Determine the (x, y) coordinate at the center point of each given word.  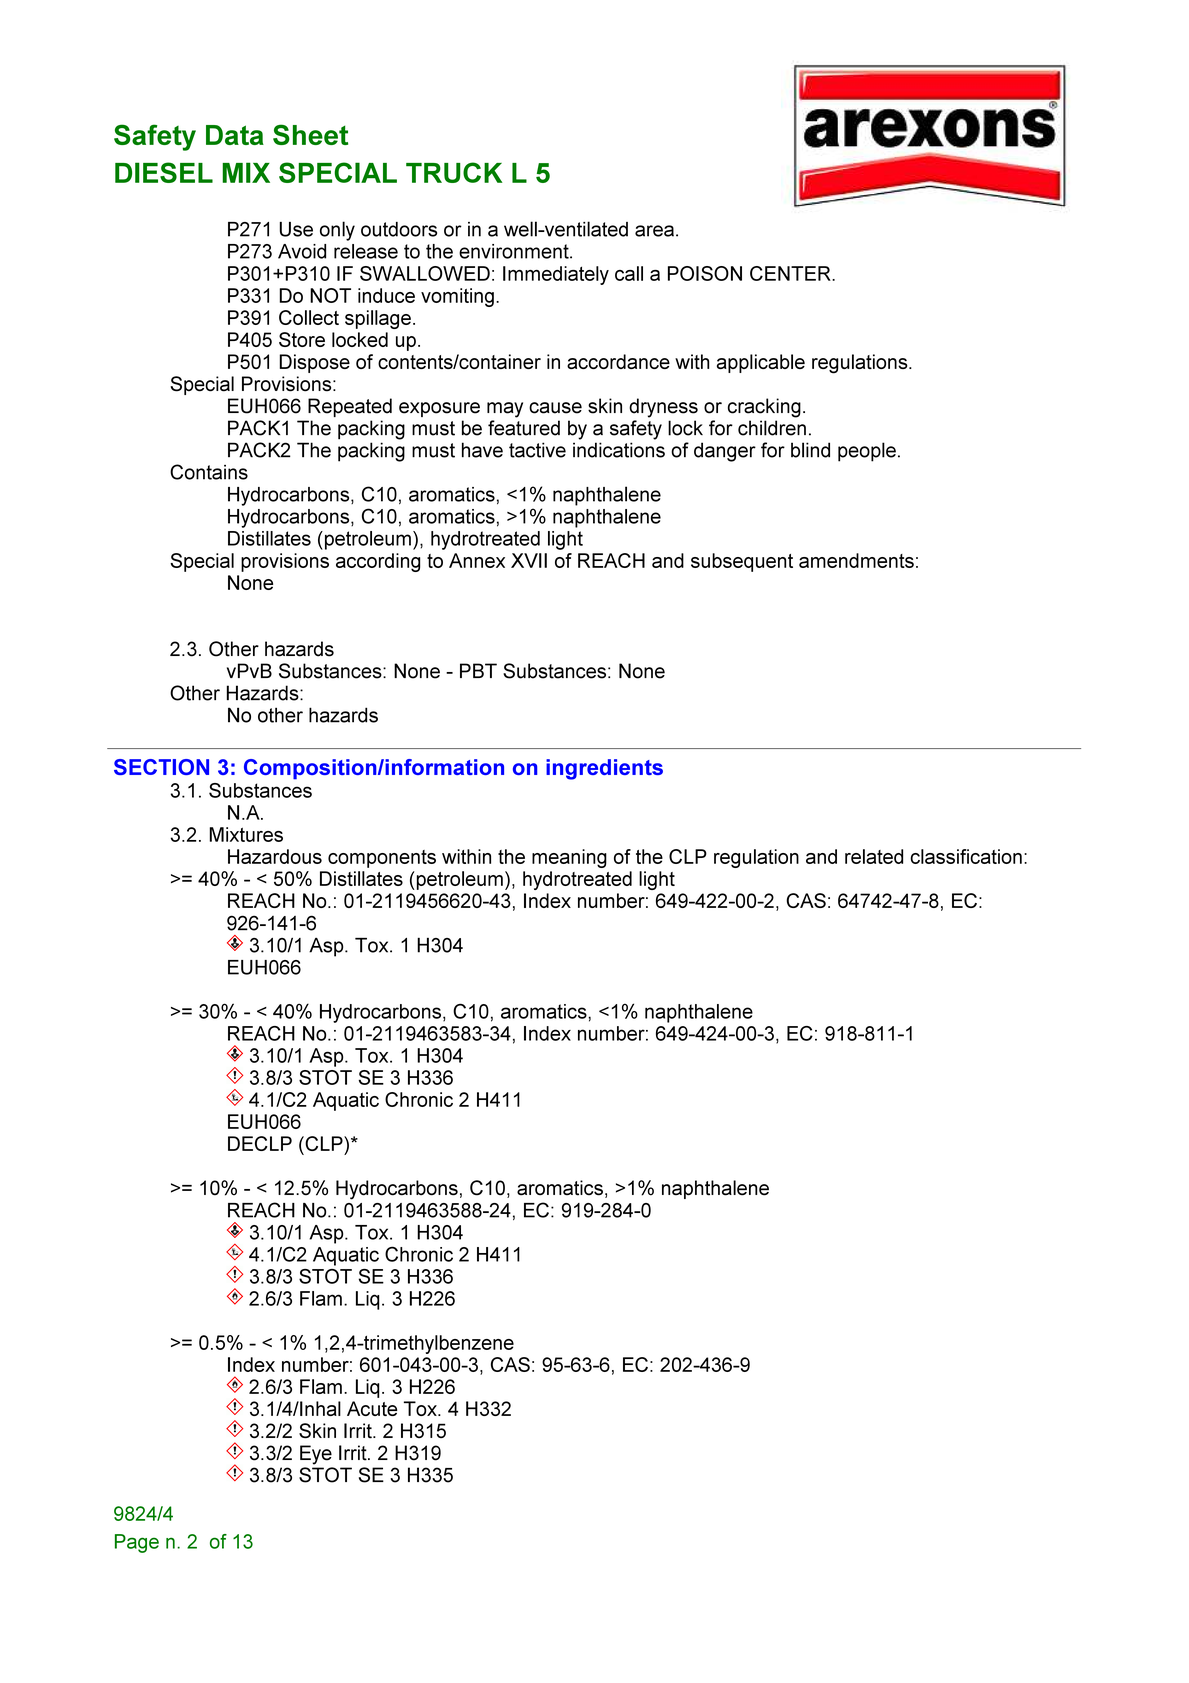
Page (137, 1543)
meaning (569, 858)
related (874, 856)
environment (515, 251)
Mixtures (246, 834)
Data (235, 135)
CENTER (791, 273)
